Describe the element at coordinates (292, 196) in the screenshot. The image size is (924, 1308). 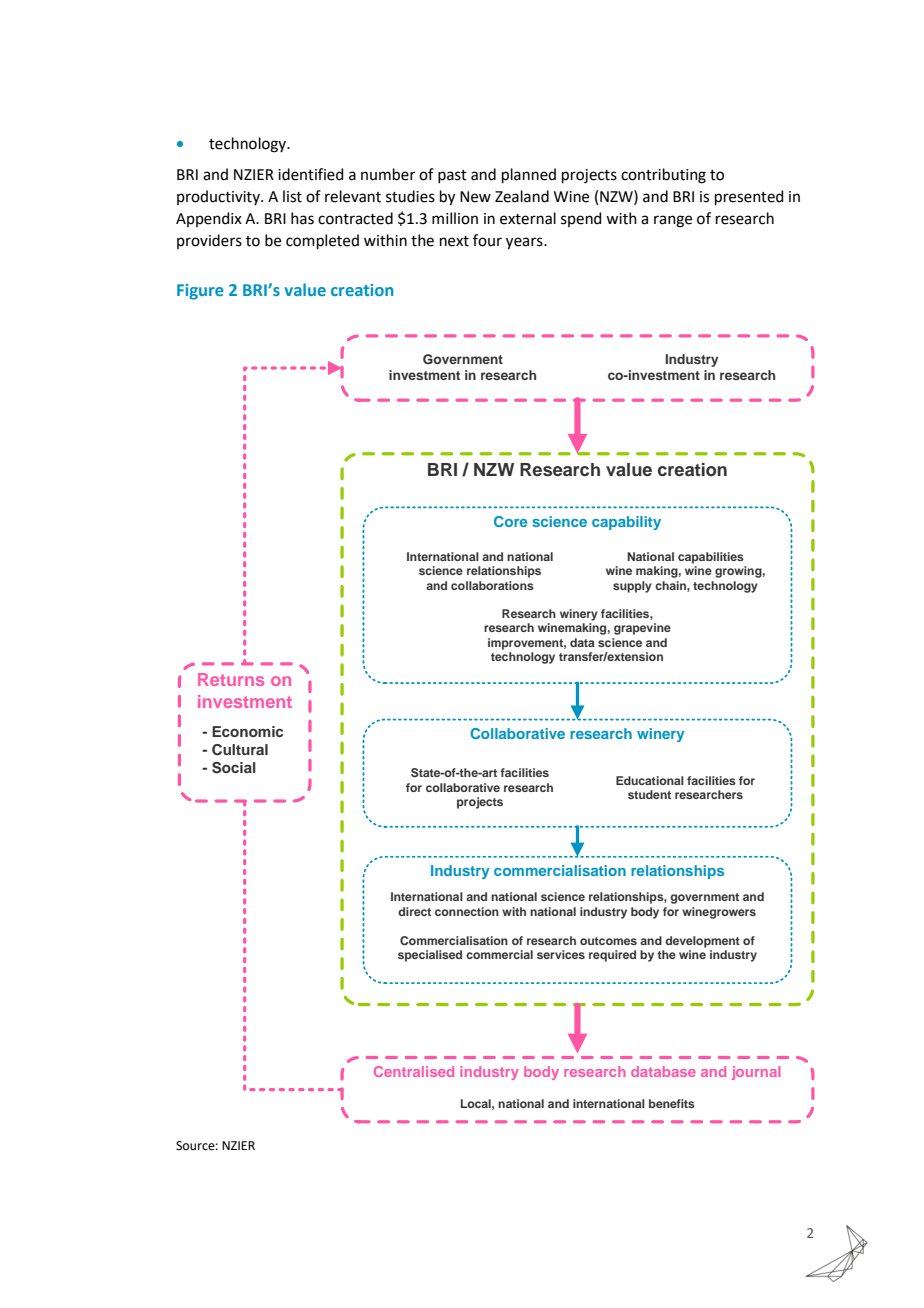
I see `list` at that location.
